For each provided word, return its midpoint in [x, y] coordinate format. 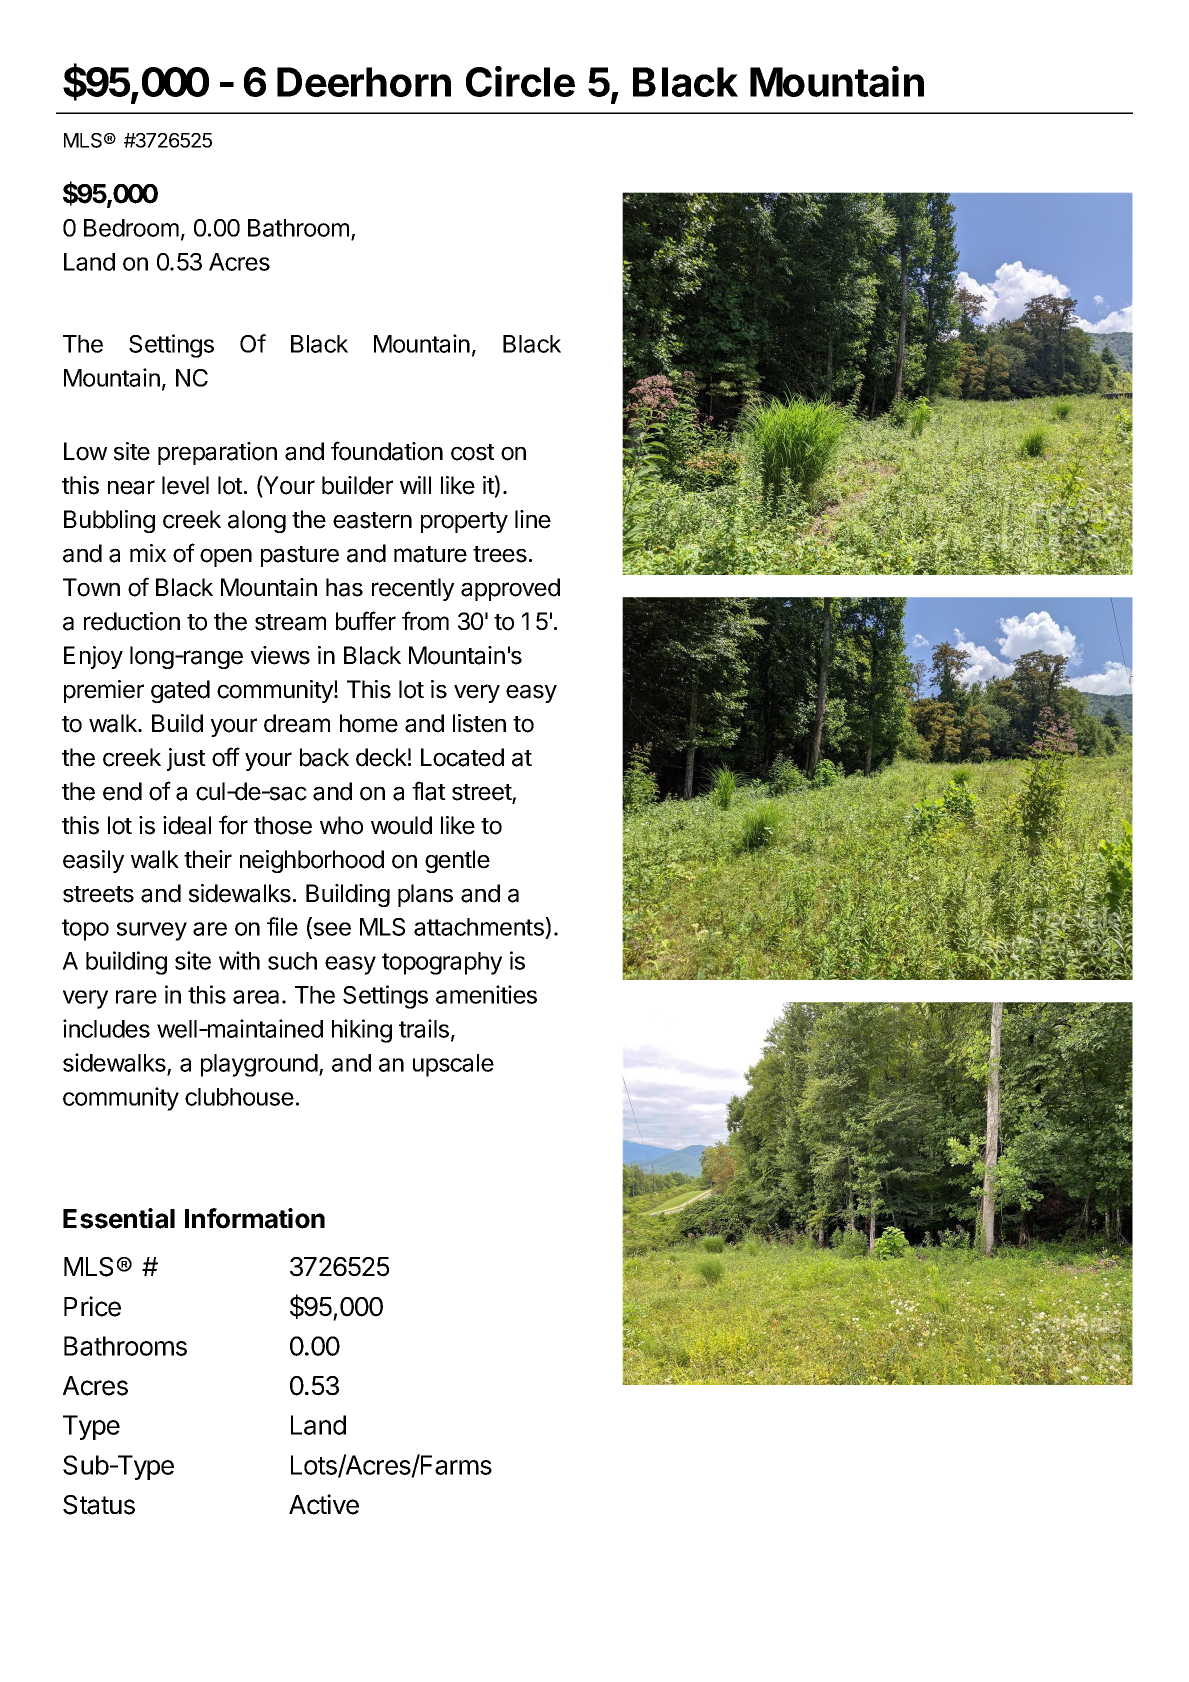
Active [324, 1504]
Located [462, 757]
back [324, 757]
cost [473, 452]
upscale [453, 1065]
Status [99, 1505]
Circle [520, 81]
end [122, 791]
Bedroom [131, 228]
